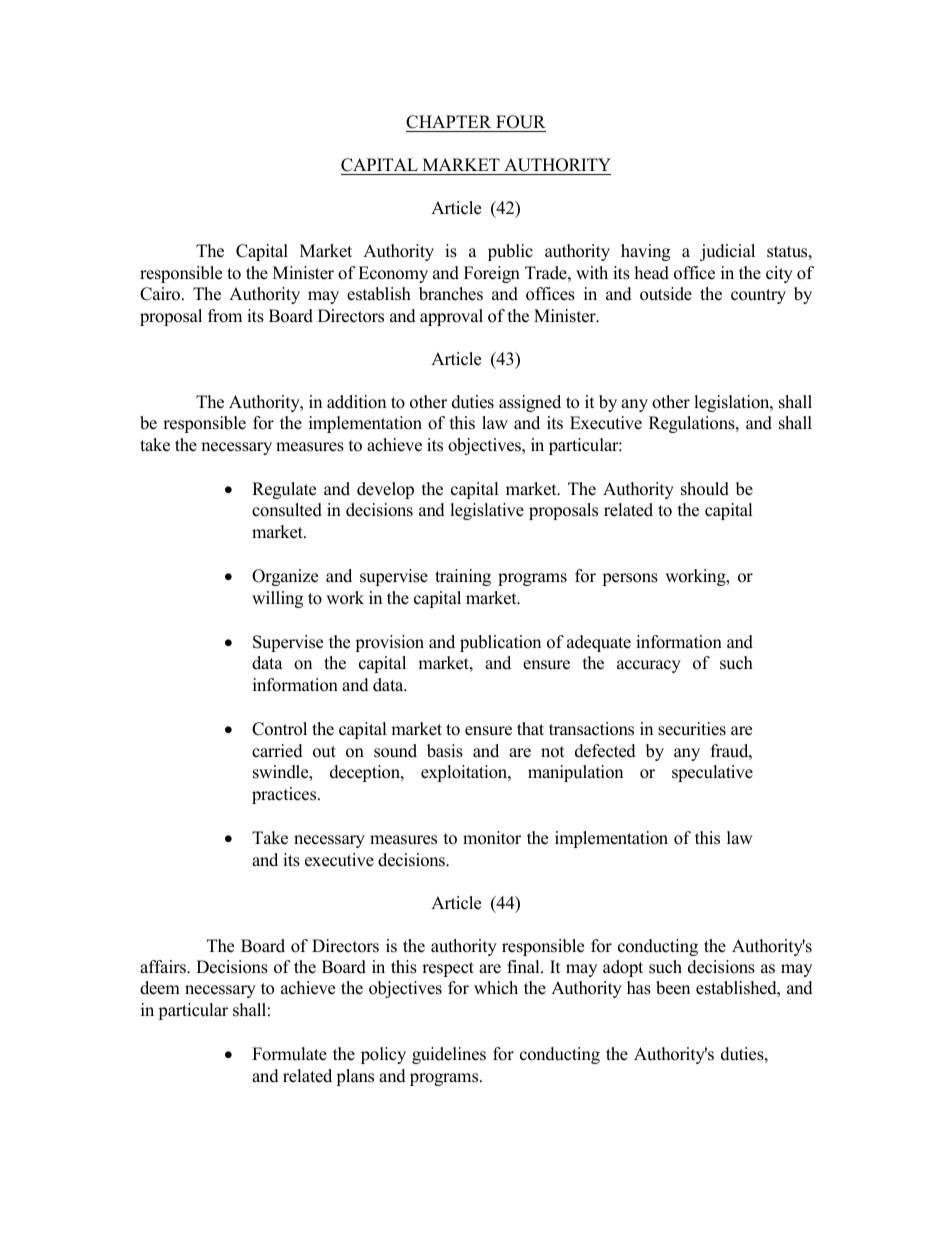  I want to click on judicial, so click(727, 252).
